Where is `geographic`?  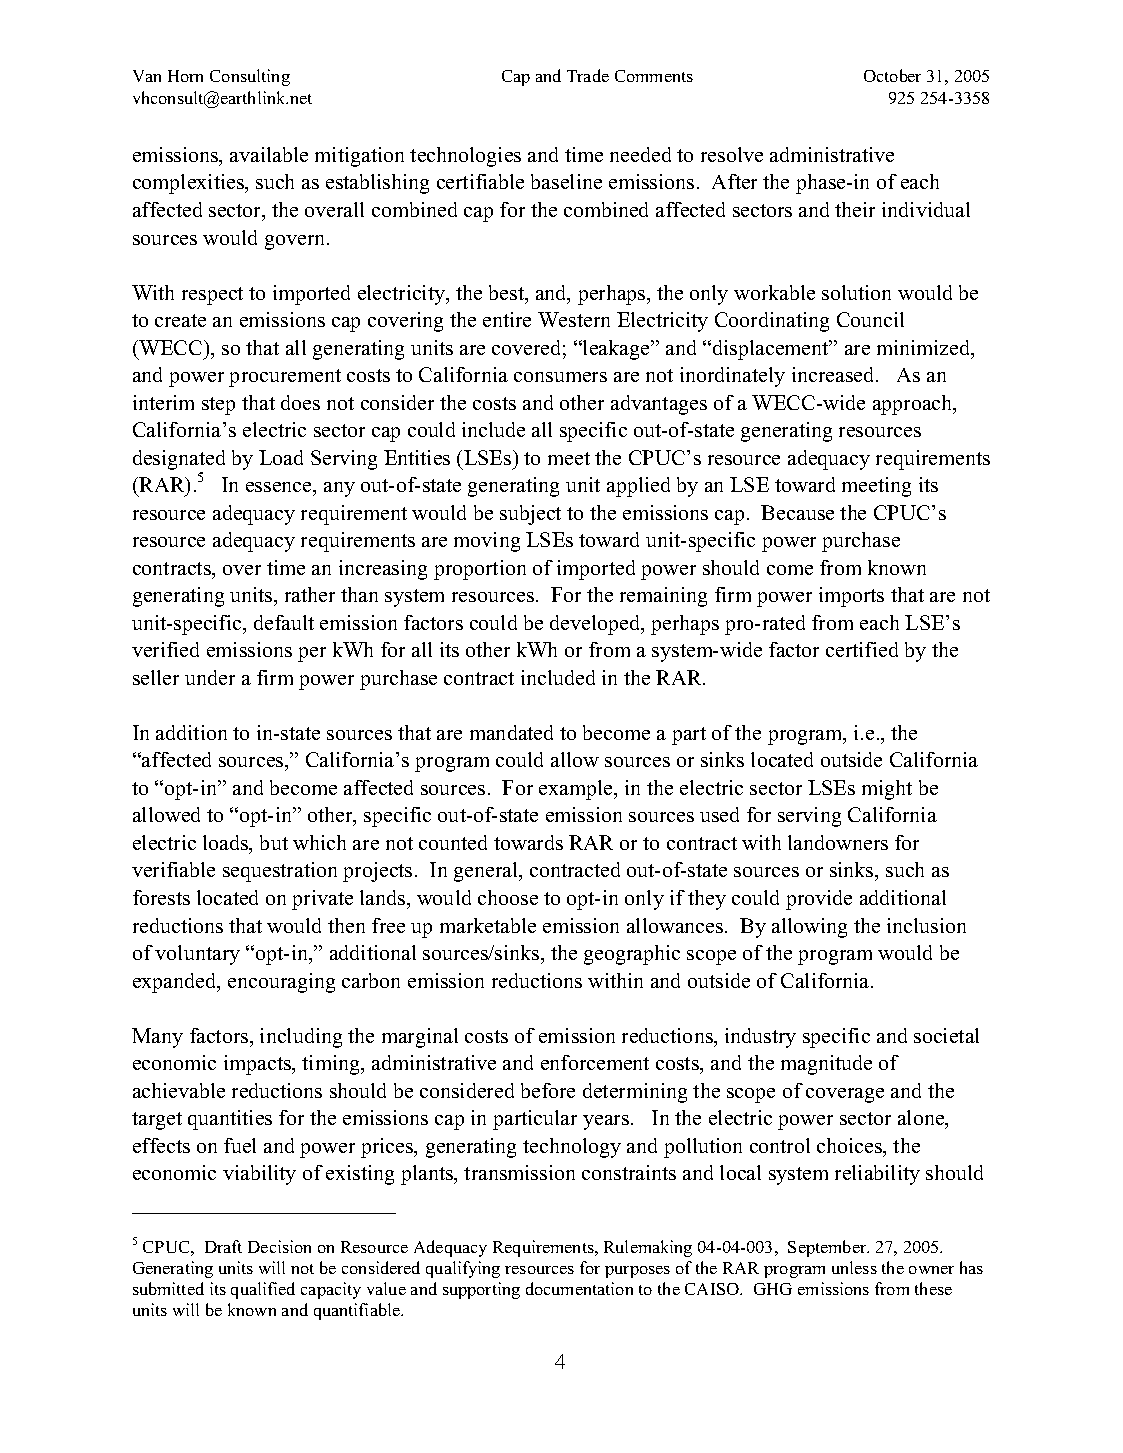
geographic is located at coordinates (632, 955).
